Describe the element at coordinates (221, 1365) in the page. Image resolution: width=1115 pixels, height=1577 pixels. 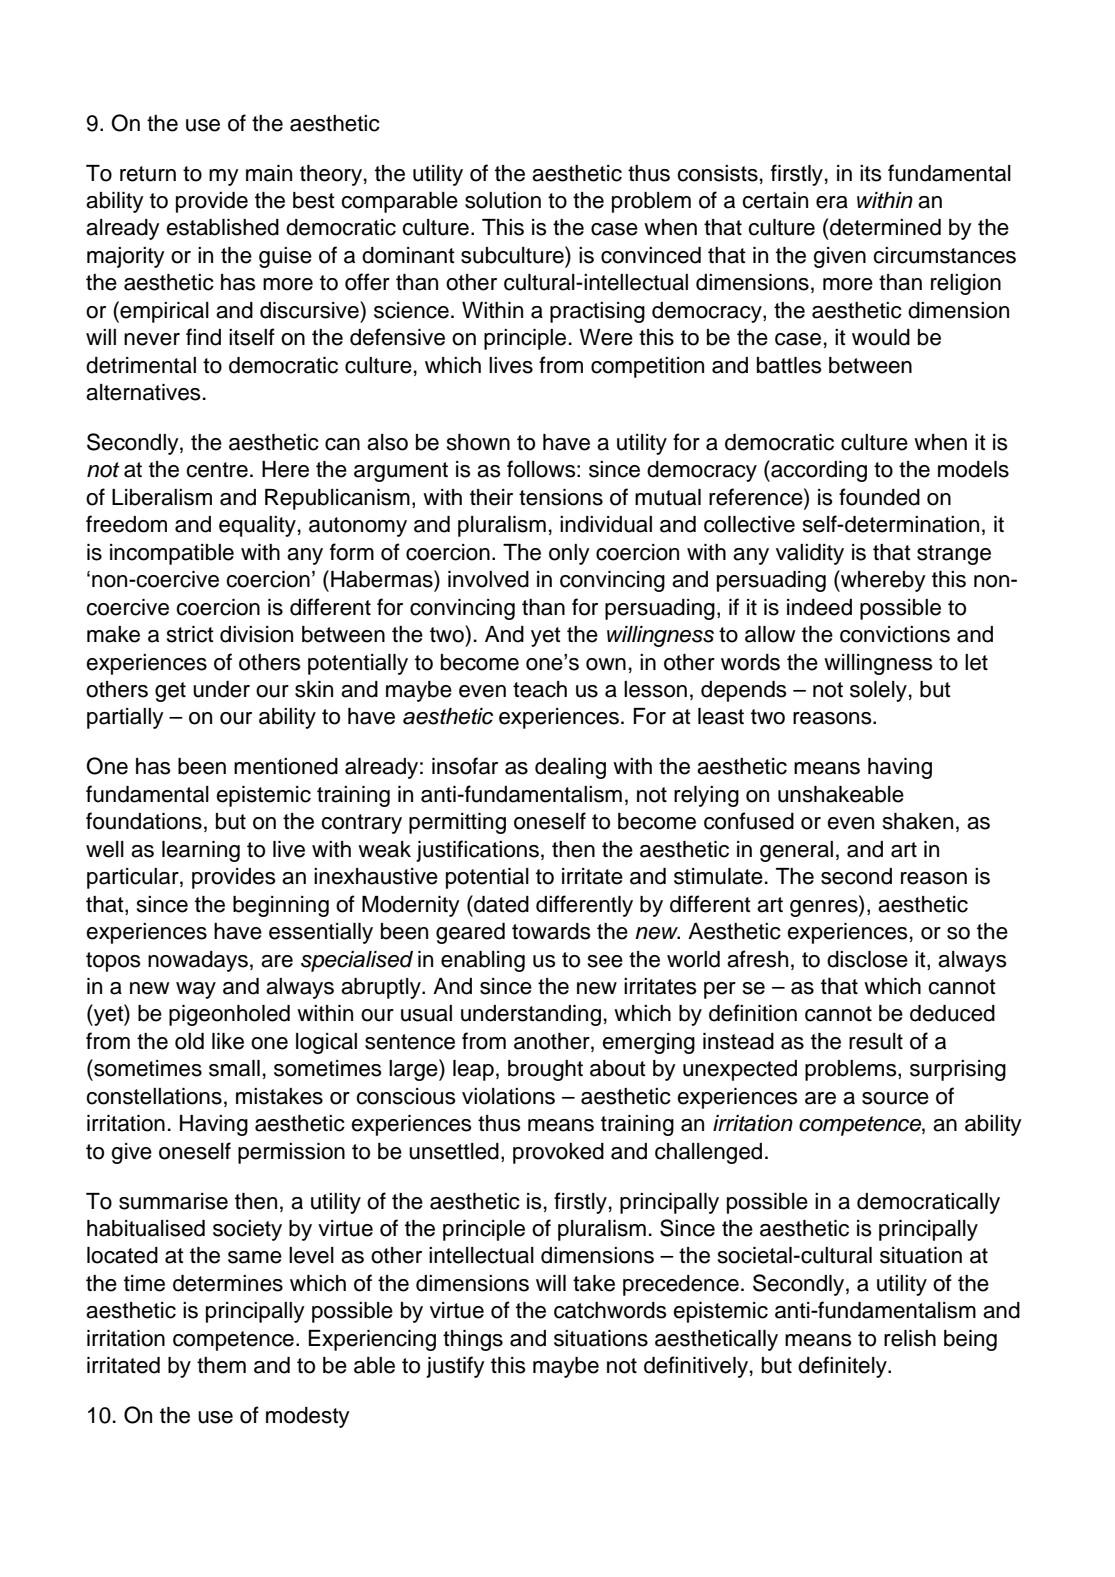
I see `them` at that location.
